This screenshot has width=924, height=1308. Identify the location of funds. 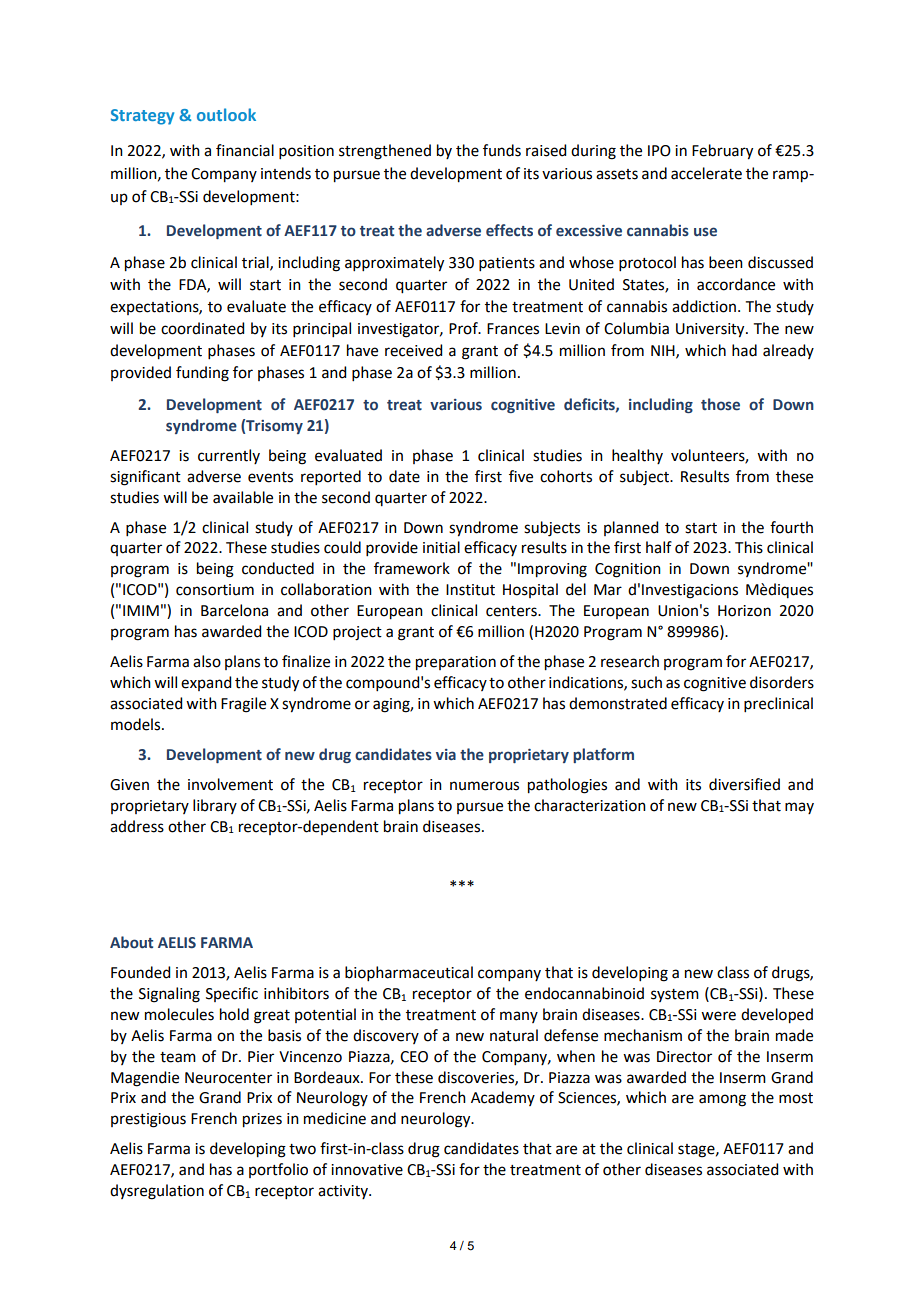
(502, 150).
